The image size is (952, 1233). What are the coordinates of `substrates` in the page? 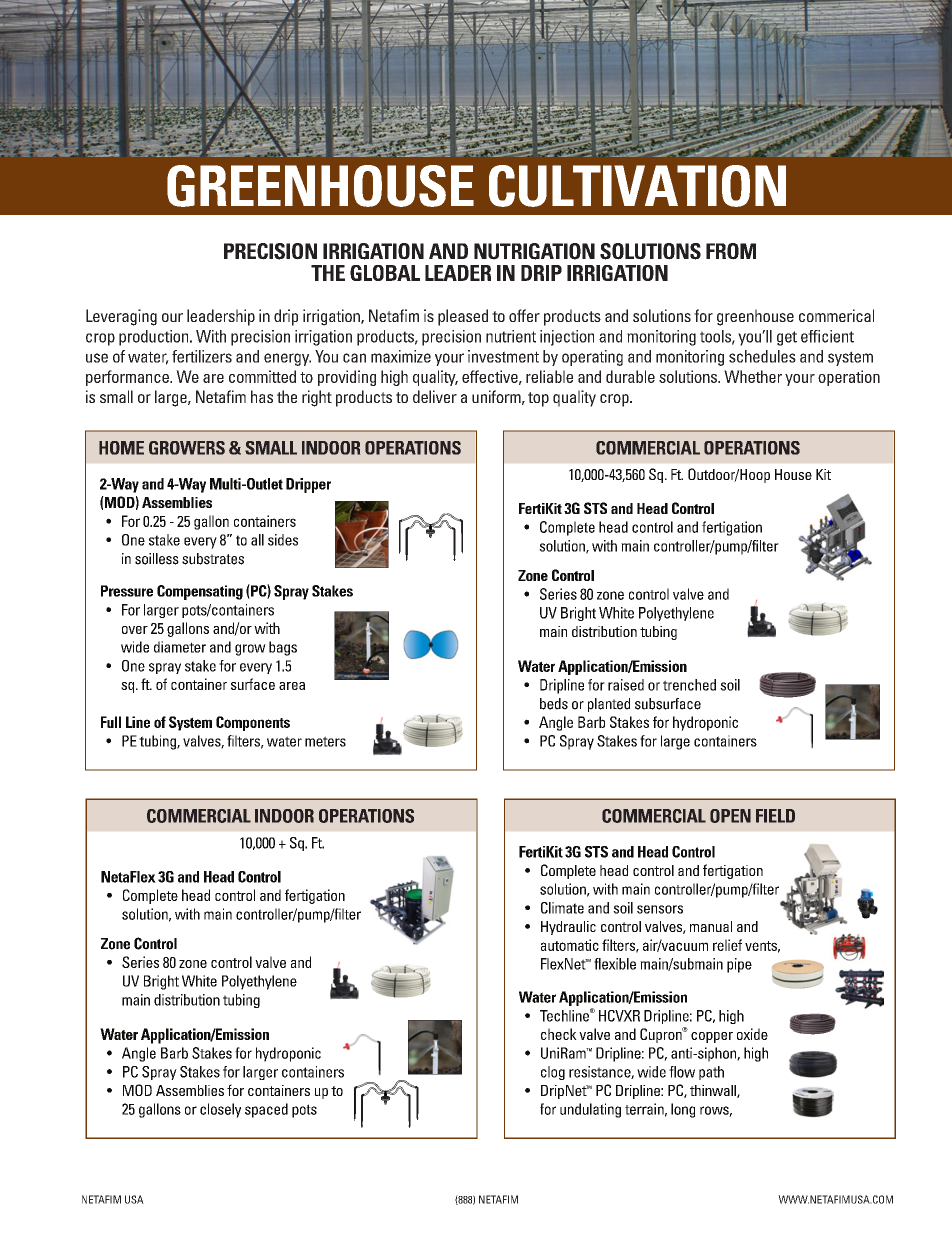 It's located at (213, 559).
